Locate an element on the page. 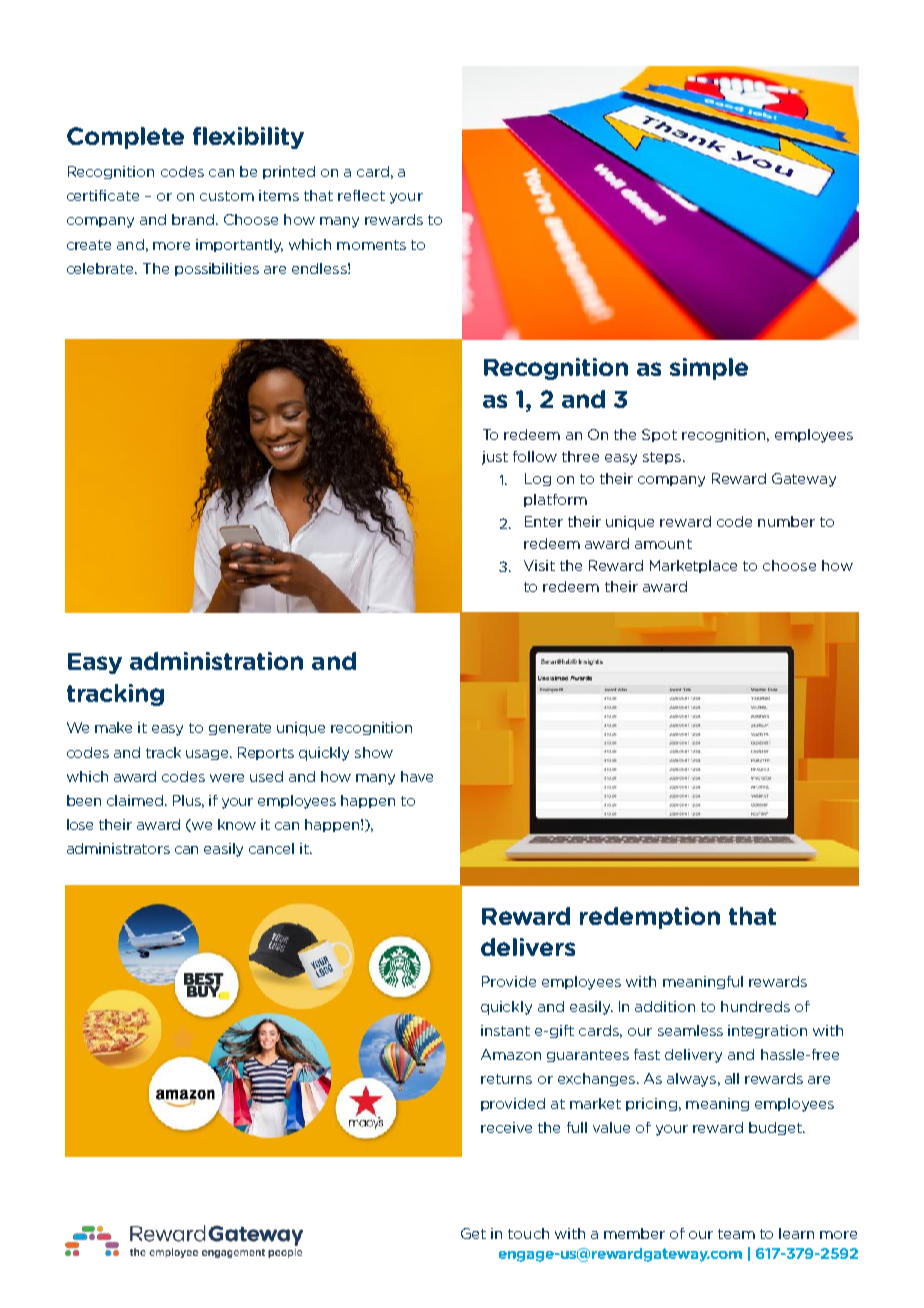  redemption is located at coordinates (650, 918).
